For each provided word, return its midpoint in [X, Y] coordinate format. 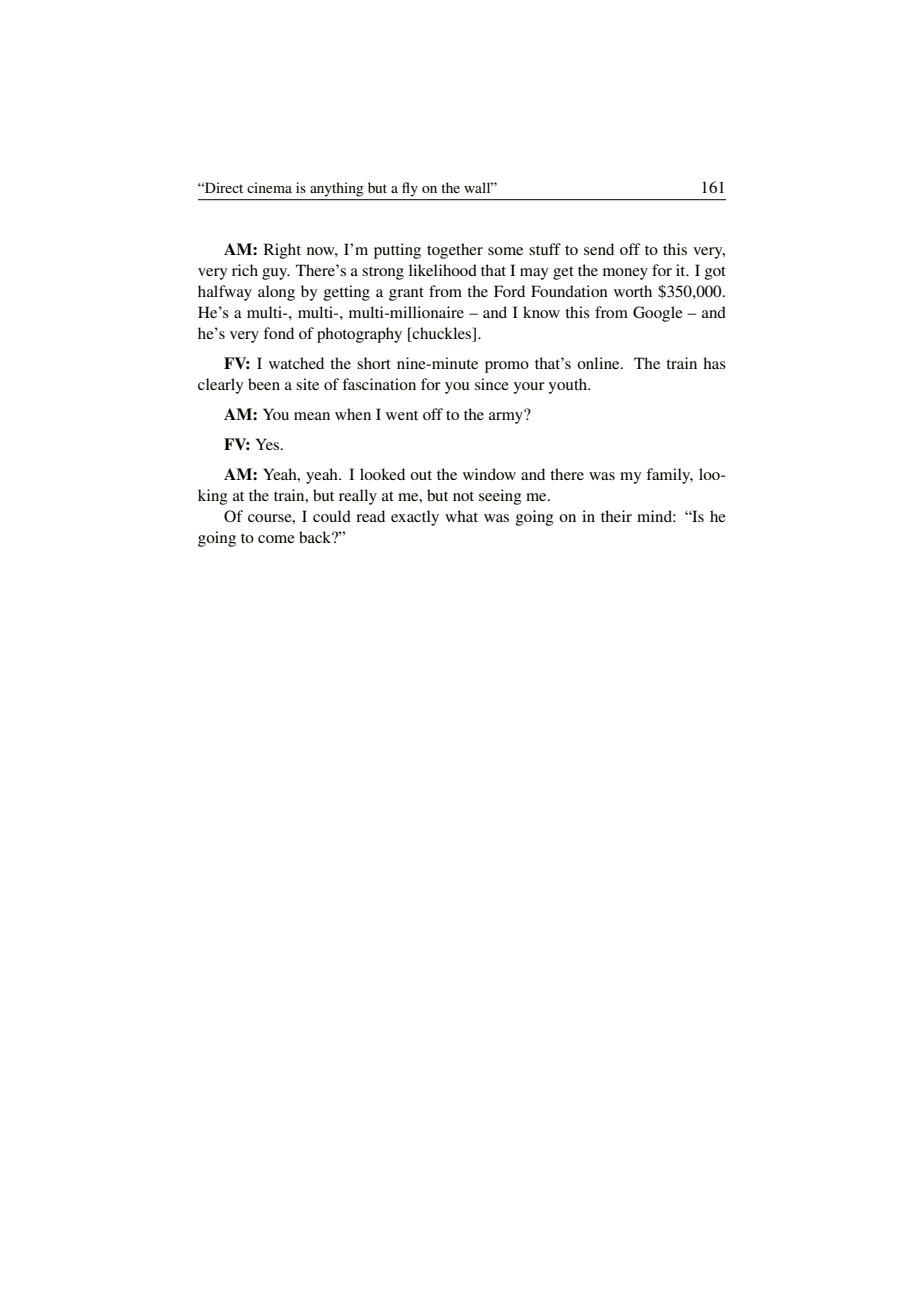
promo [507, 367]
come [276, 539]
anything [336, 189]
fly [410, 189]
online [599, 363]
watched [296, 363]
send [599, 249]
